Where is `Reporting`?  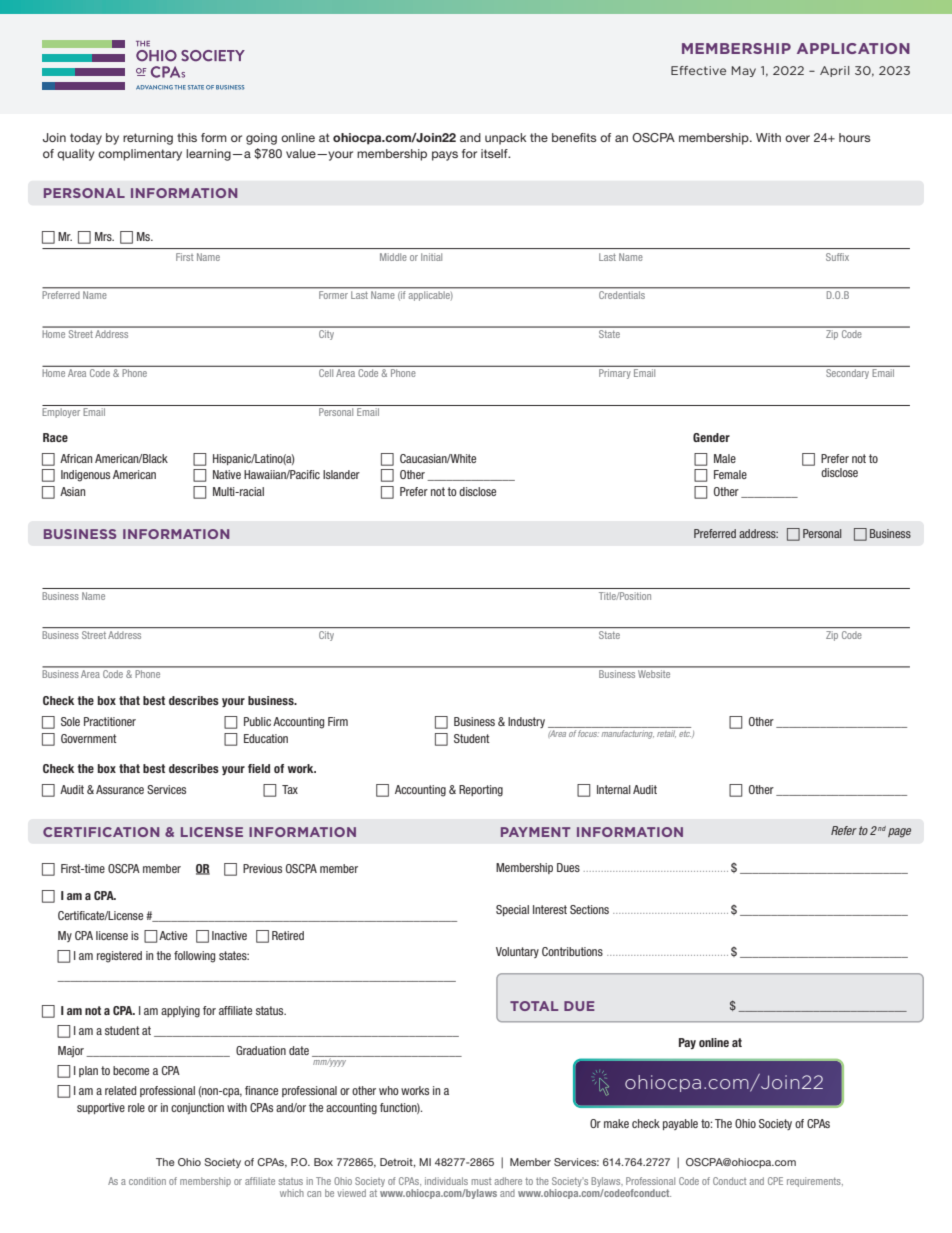
Reporting is located at coordinates (481, 791).
